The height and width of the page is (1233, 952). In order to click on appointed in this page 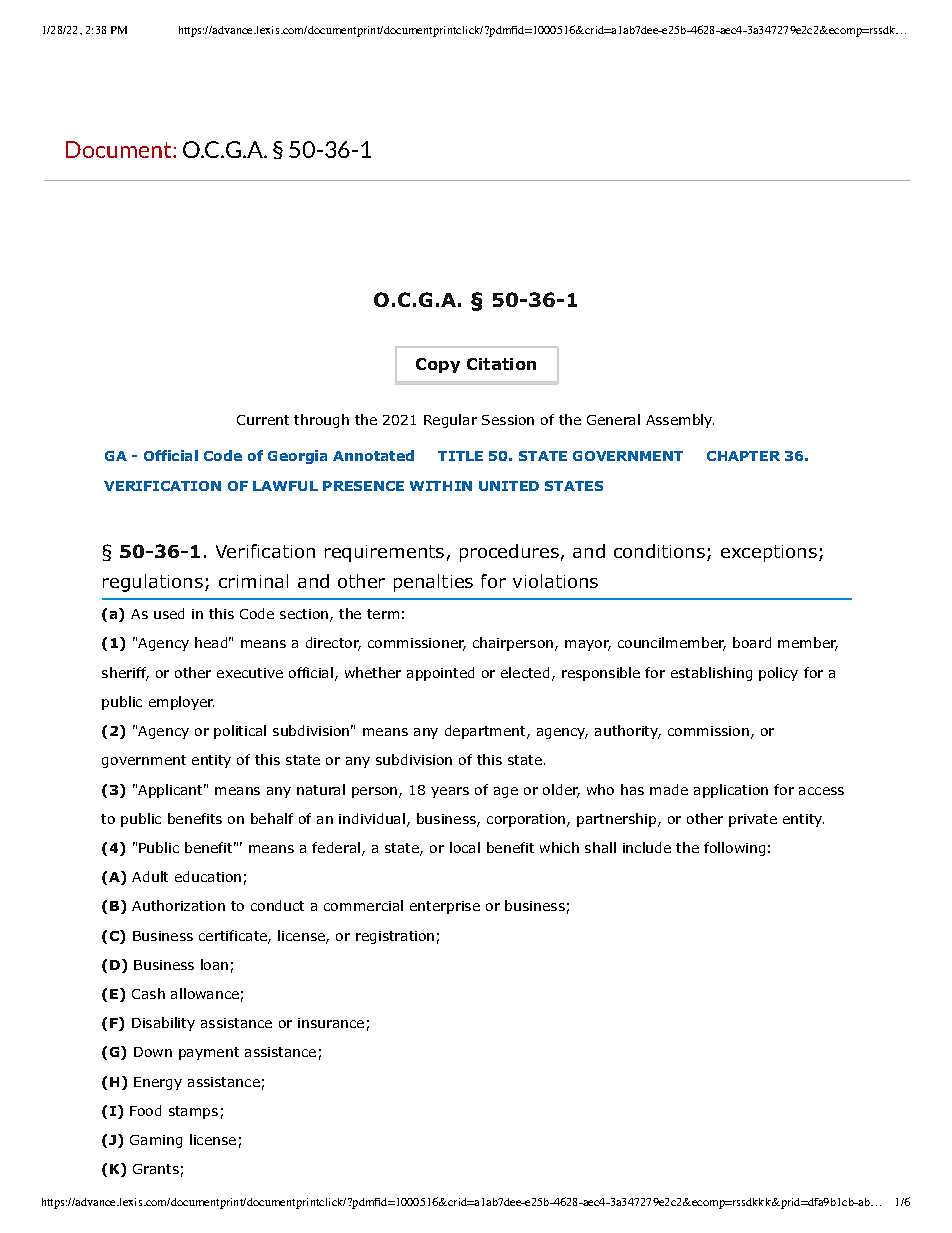, I will do `click(440, 674)`.
